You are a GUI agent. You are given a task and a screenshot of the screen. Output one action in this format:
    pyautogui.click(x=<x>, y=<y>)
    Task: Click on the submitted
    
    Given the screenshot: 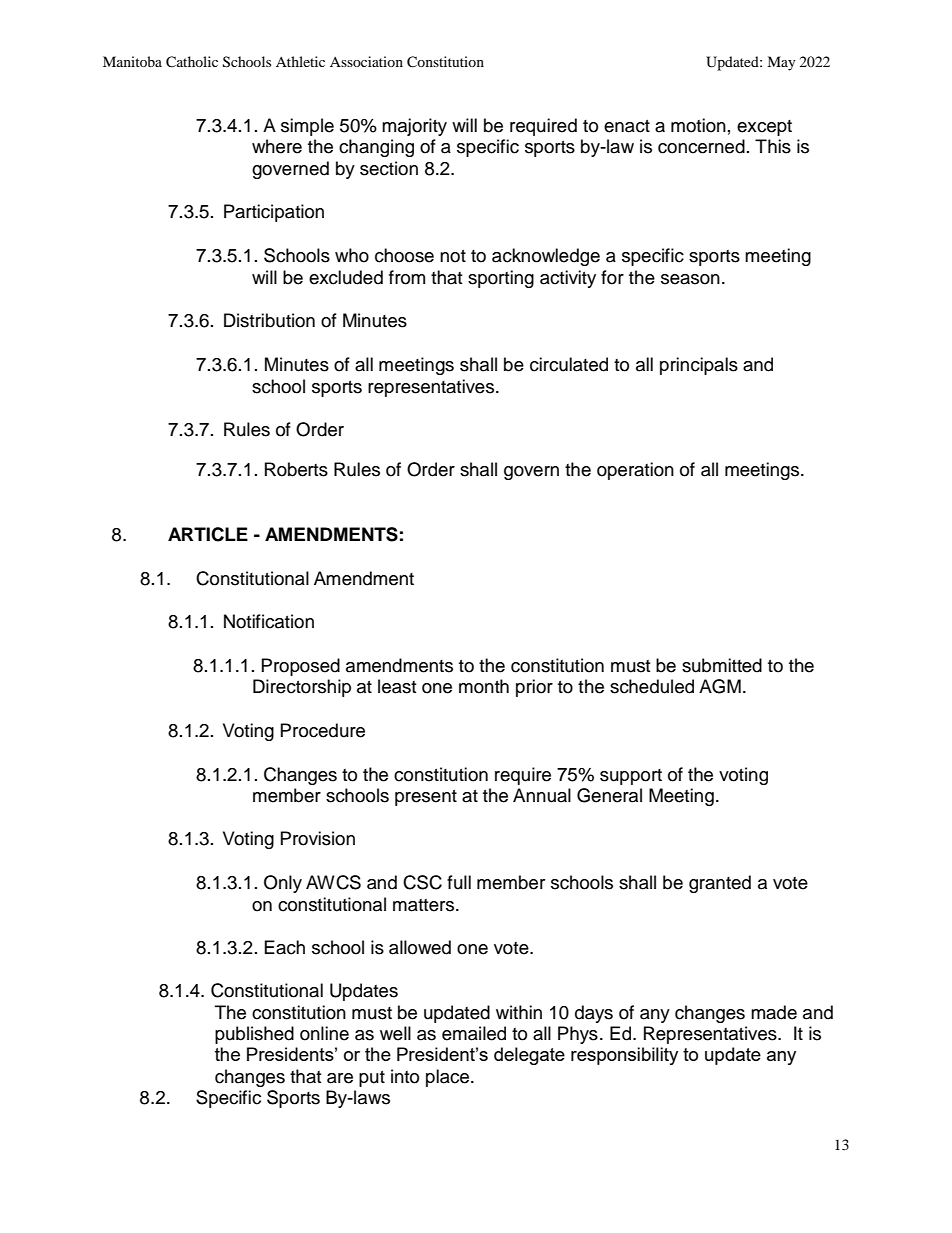 What is the action you would take?
    pyautogui.click(x=722, y=665)
